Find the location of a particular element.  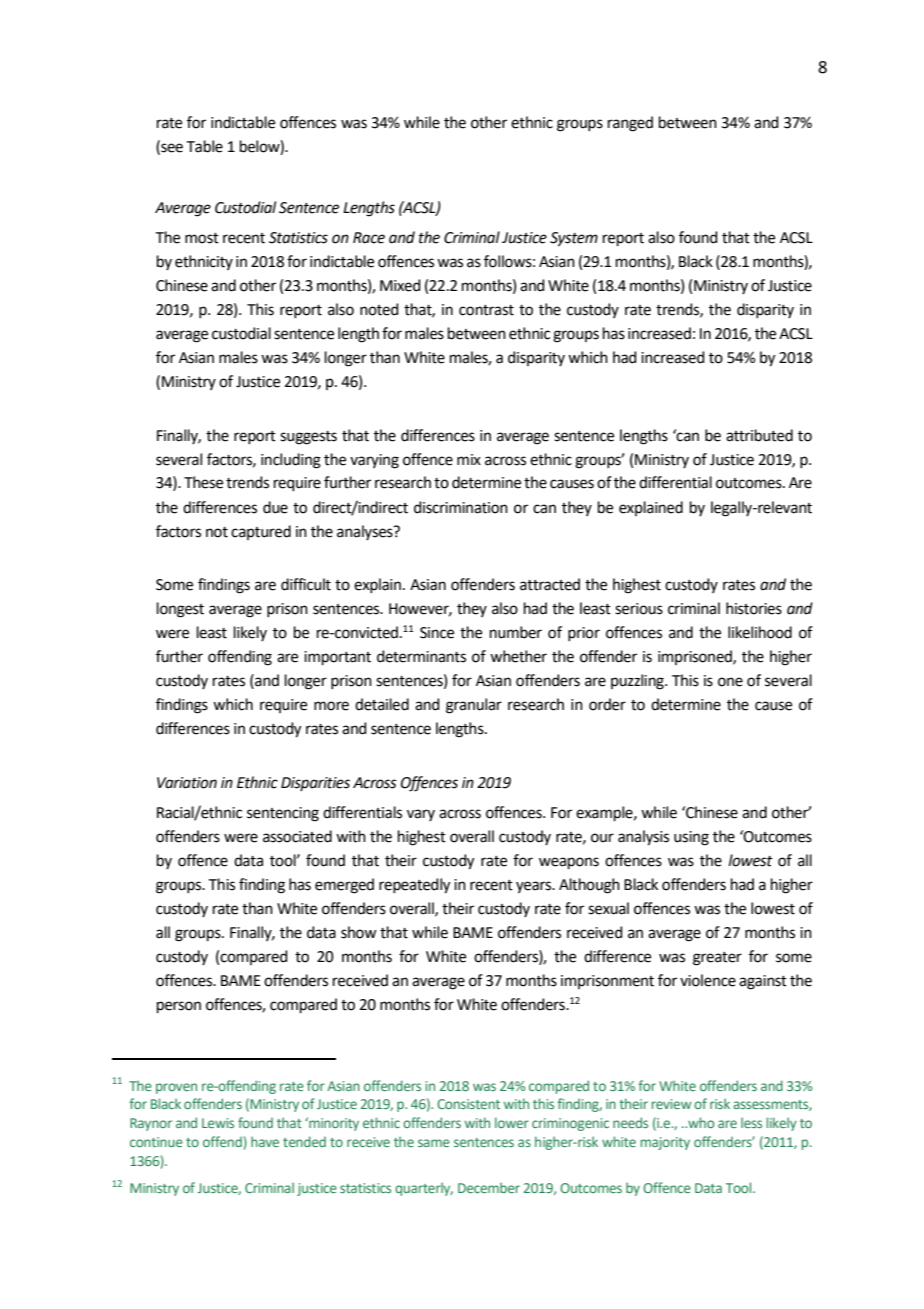

repeatedly is located at coordinates (414, 886).
